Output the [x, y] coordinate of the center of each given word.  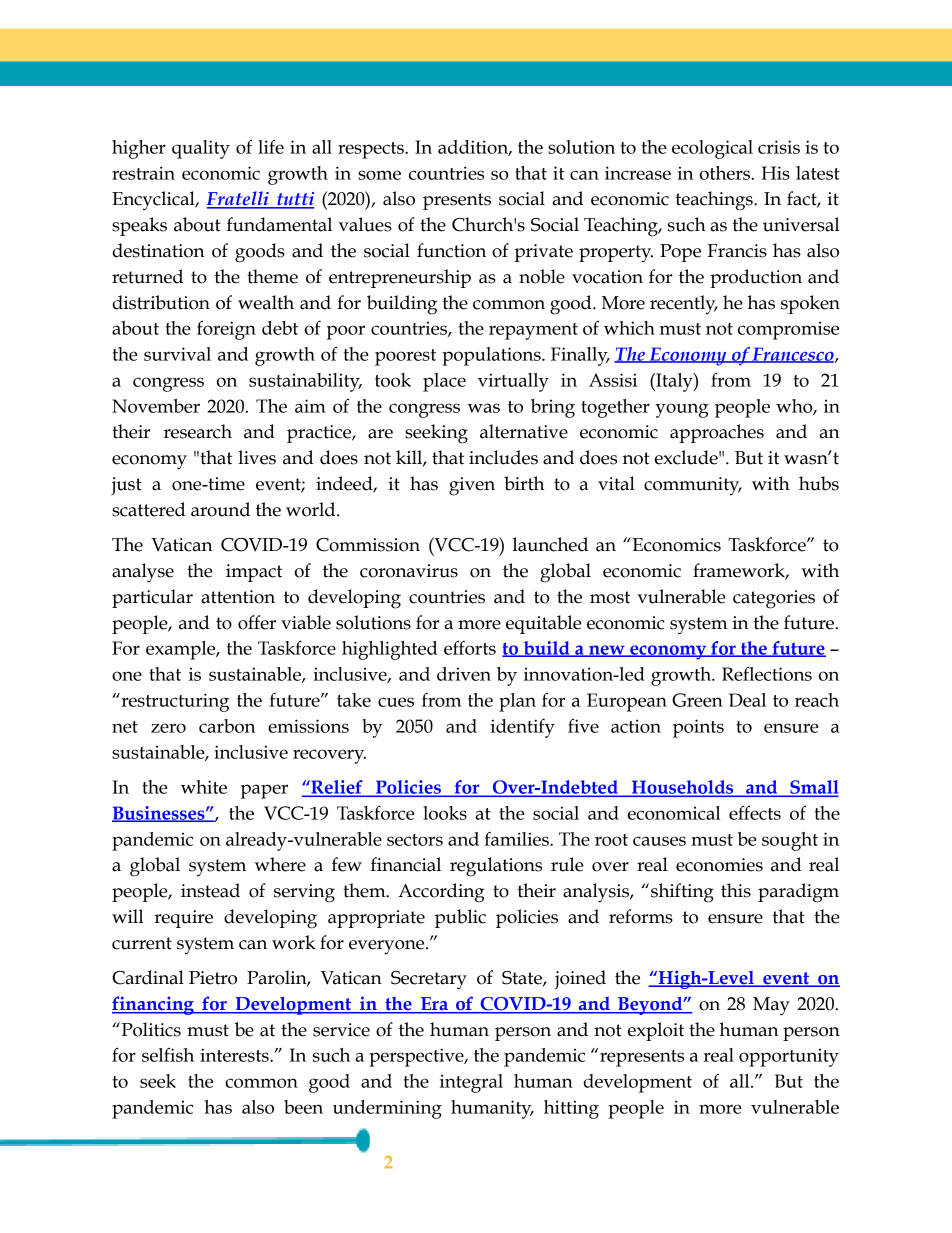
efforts [470, 648]
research [198, 431]
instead [210, 890]
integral [471, 1083]
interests [235, 1055]
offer [257, 622]
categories [774, 599]
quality [201, 149]
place [444, 382]
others [725, 173]
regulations [496, 867]
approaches [717, 433]
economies [719, 865]
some [379, 175]
